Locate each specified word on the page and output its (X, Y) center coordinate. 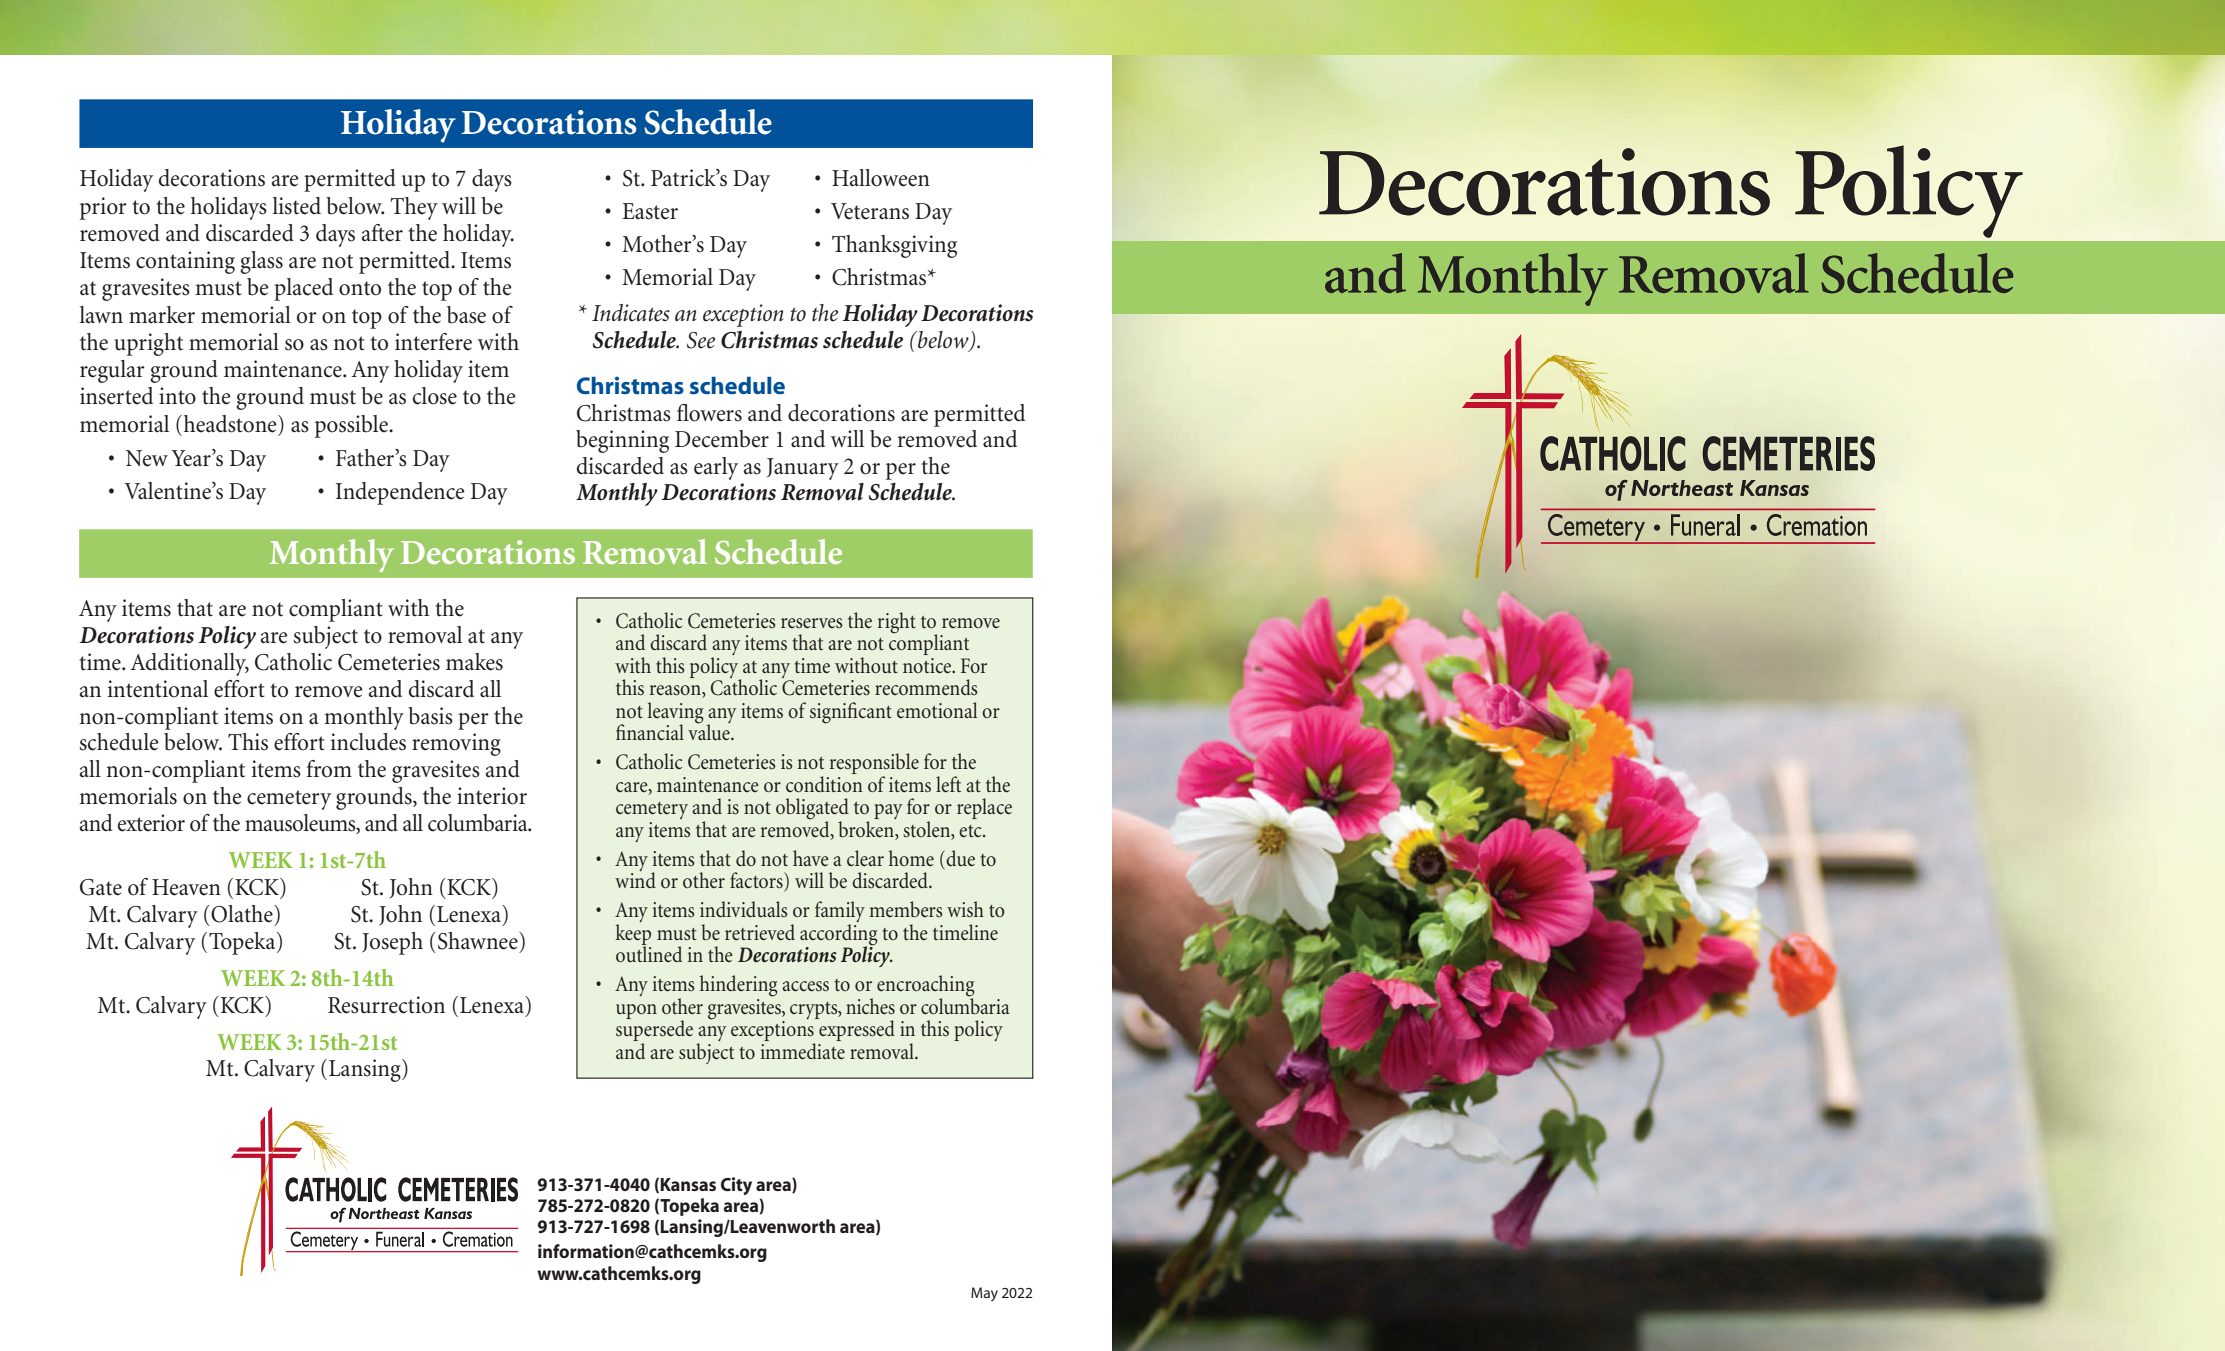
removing (456, 744)
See (701, 340)
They (414, 208)
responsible (874, 765)
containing (185, 262)
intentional (158, 689)
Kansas (688, 1184)
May (984, 1294)
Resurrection (386, 1005)
